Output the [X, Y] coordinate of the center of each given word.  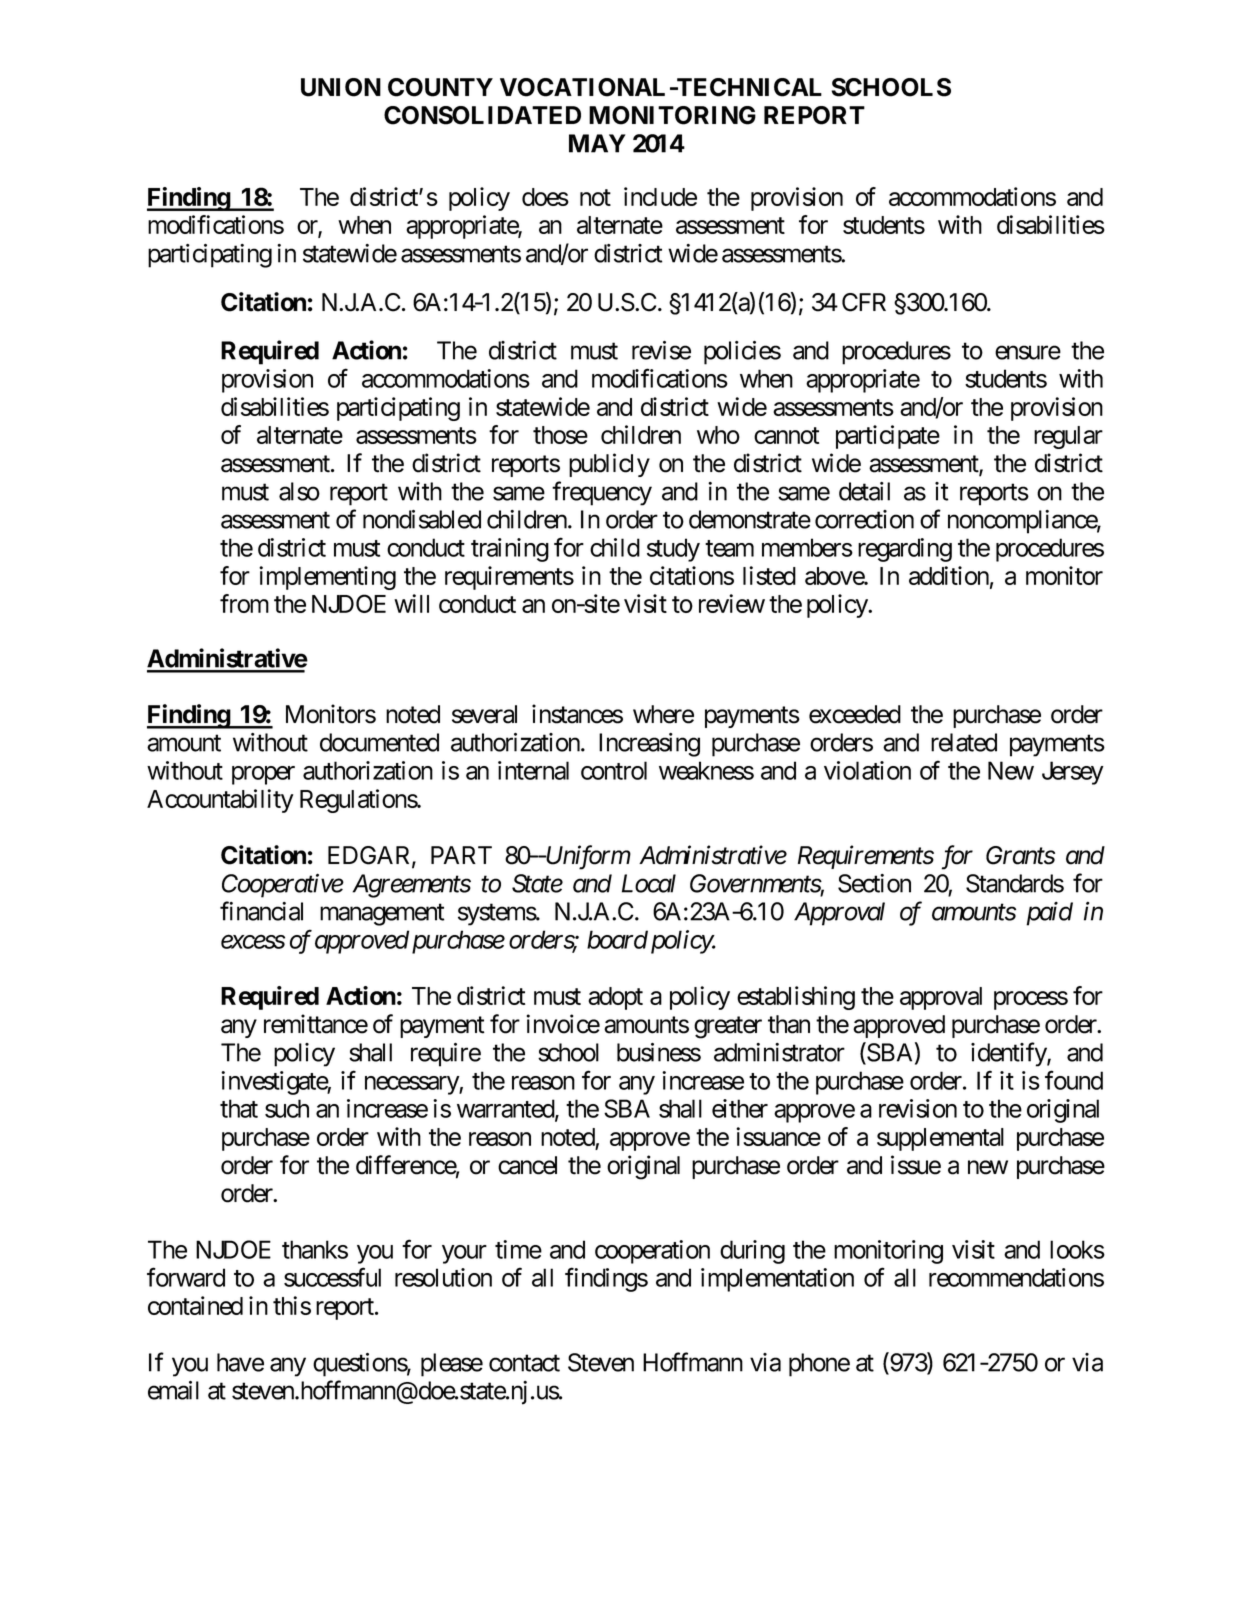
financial [261, 911]
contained [195, 1305]
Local [649, 883]
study [673, 550]
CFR [864, 302]
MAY [597, 143]
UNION [341, 87]
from [244, 603]
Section [874, 883]
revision [918, 1108]
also [299, 491]
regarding [905, 550]
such [287, 1108]
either [740, 1108]
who [718, 435]
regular [1068, 437]
